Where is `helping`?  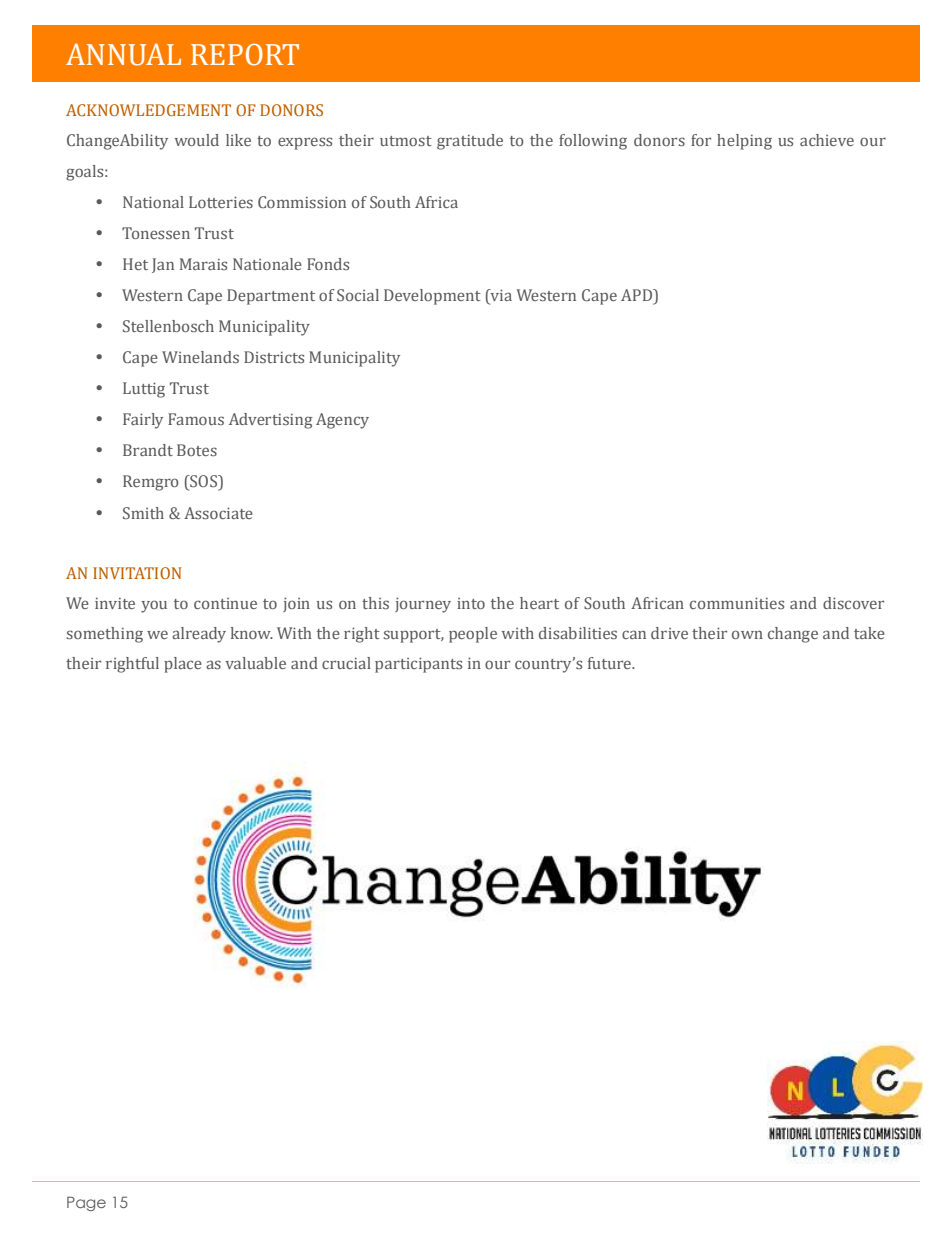 helping is located at coordinates (744, 142).
